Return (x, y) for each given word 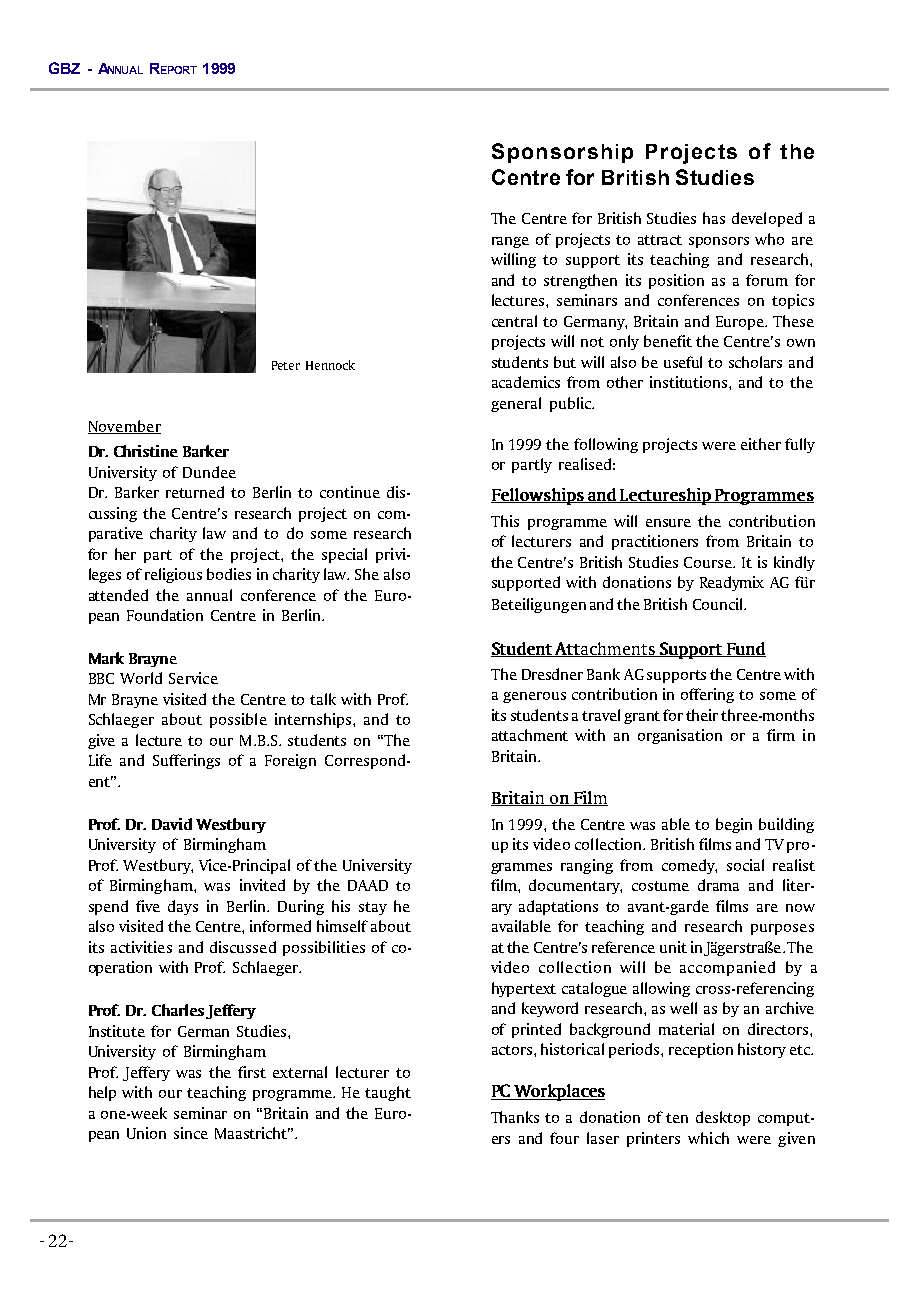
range (510, 242)
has (714, 218)
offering (707, 695)
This (505, 521)
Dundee (209, 472)
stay (373, 908)
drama (718, 885)
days (183, 907)
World (141, 678)
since (191, 1133)
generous (534, 697)
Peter (286, 365)
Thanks (515, 1117)
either (761, 444)
